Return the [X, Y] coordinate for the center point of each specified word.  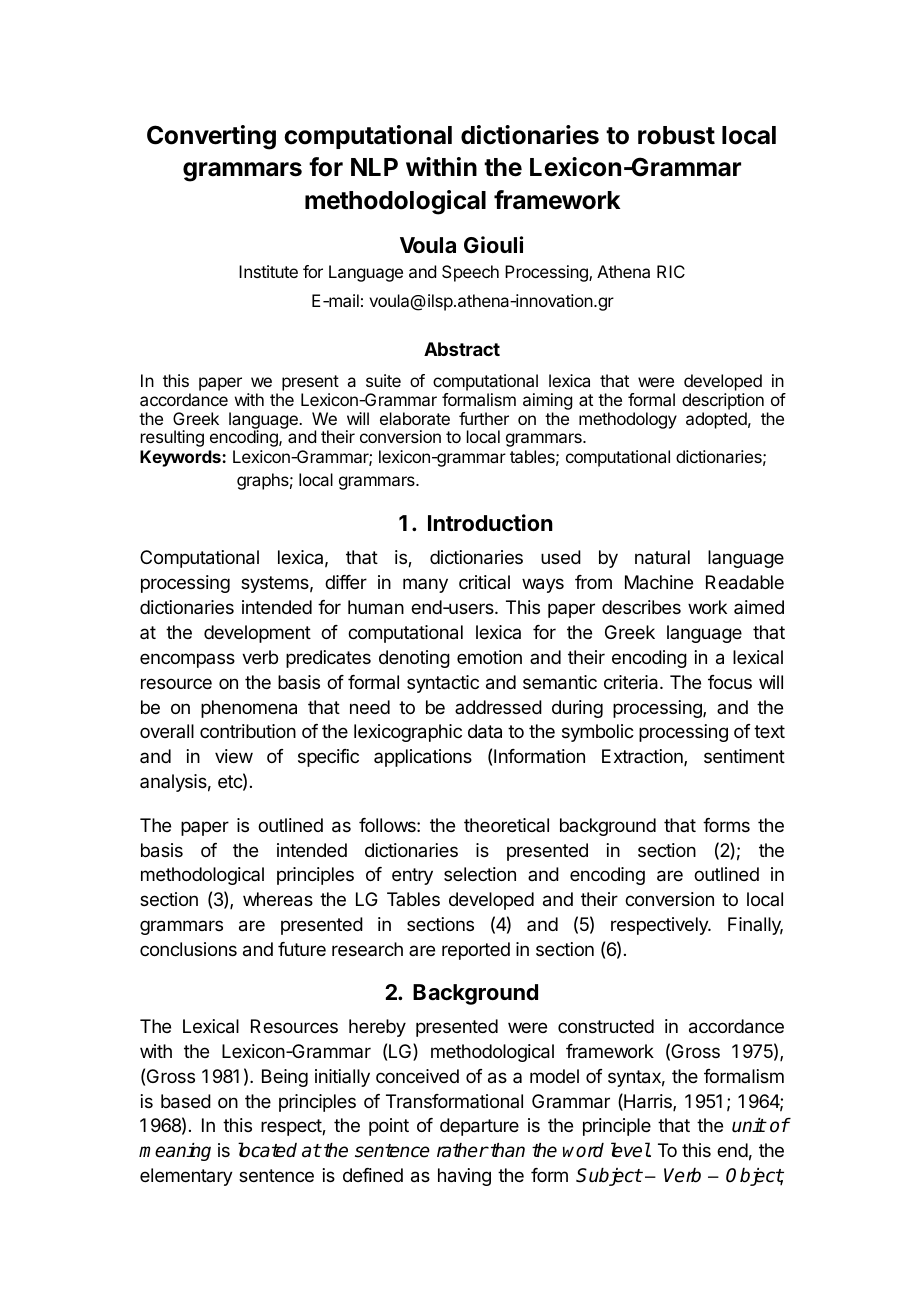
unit [749, 1125]
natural [662, 557]
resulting [172, 438]
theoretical [506, 825]
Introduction [490, 522]
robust [676, 135]
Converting [211, 137]
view [234, 756]
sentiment [744, 756]
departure [479, 1127]
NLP [374, 167]
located [267, 1150]
